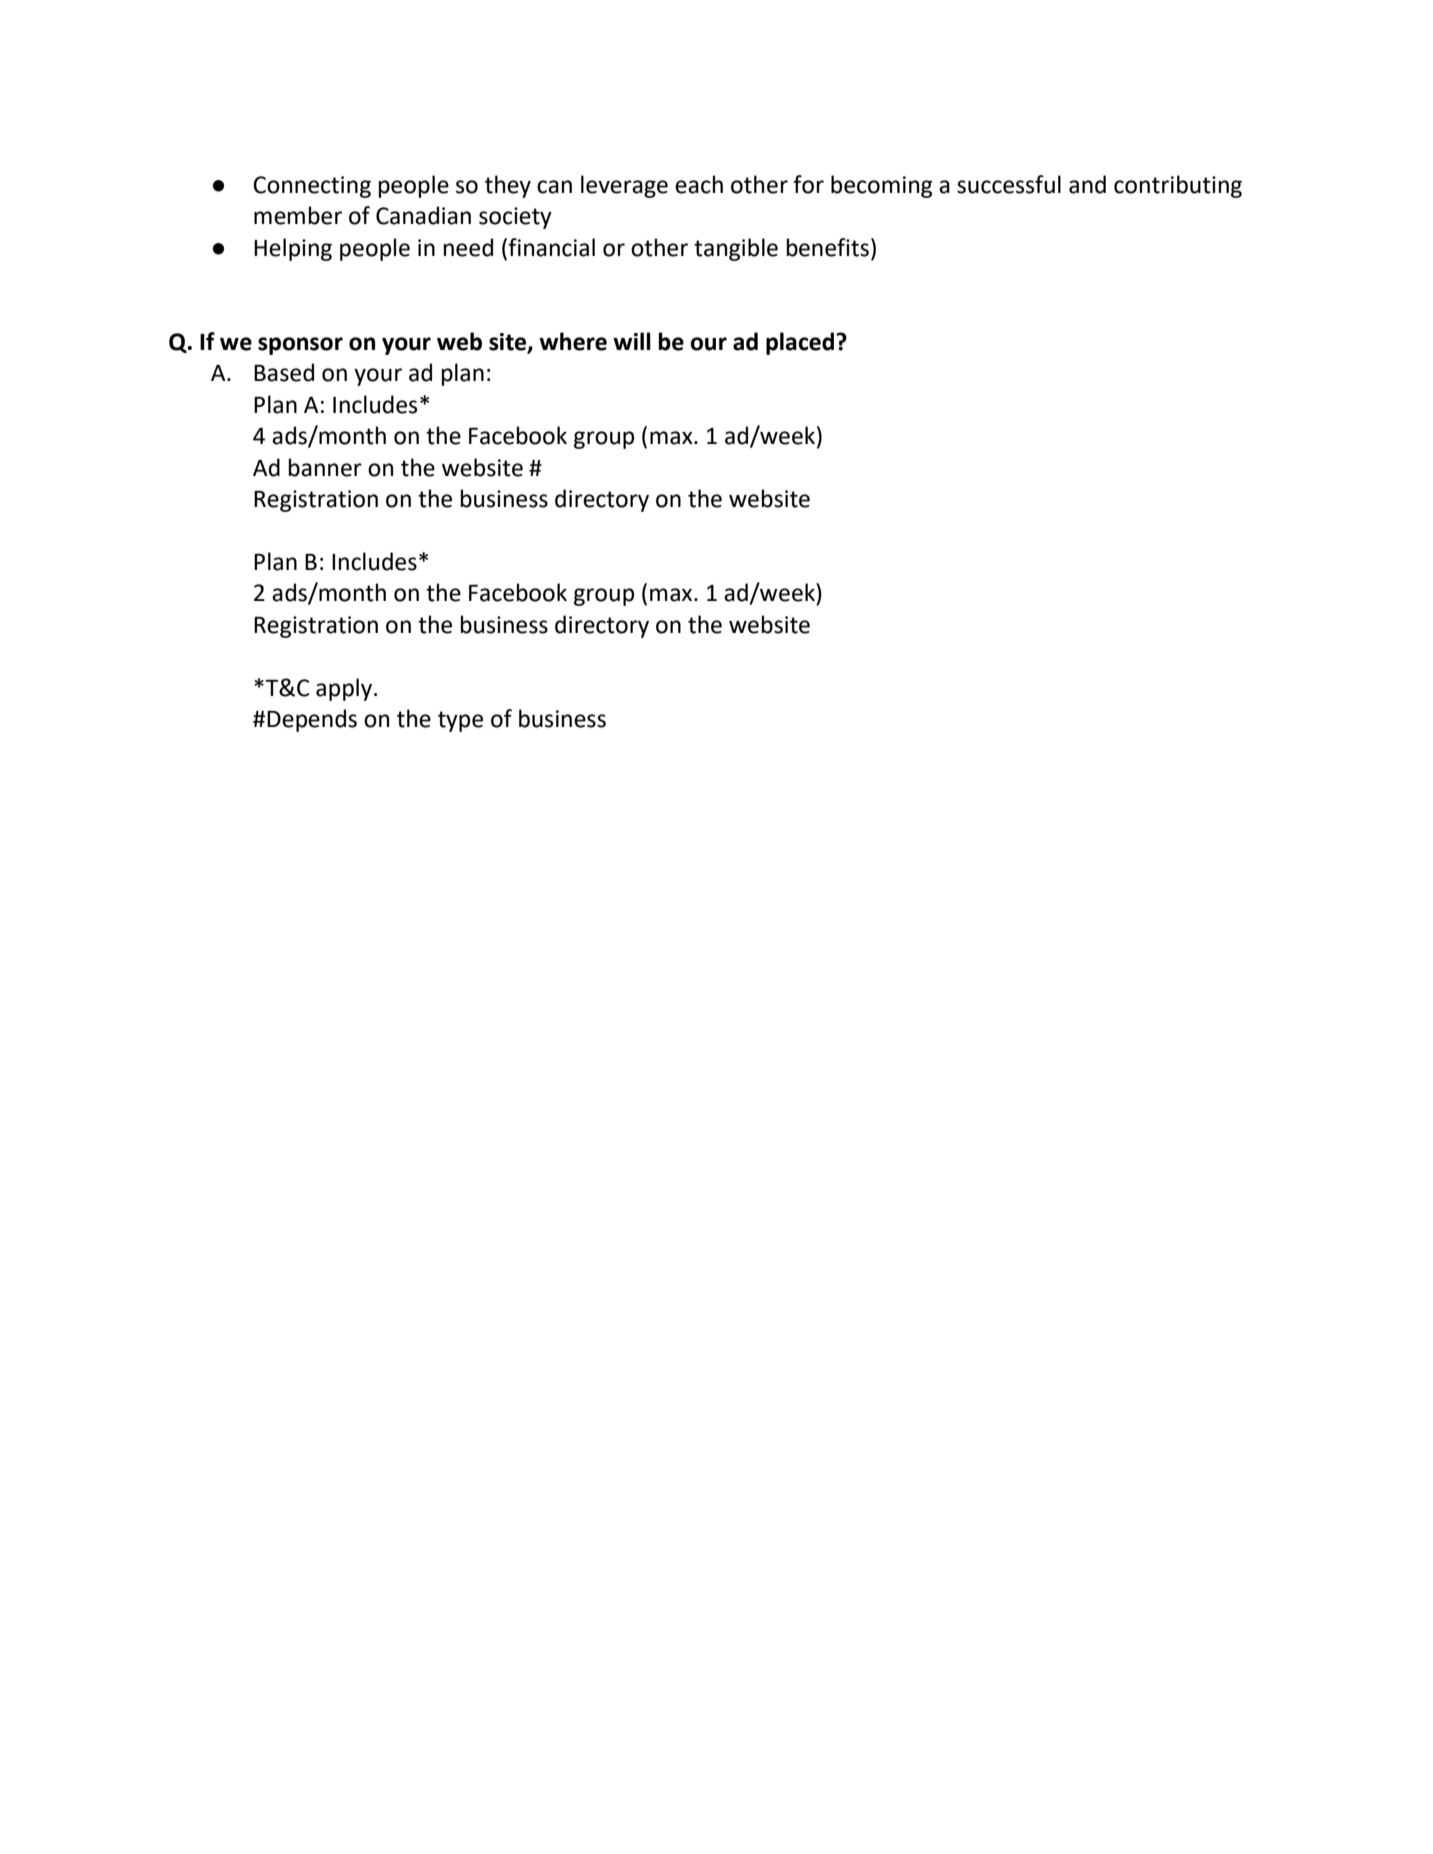 The height and width of the screenshot is (1854, 1433). What do you see at coordinates (460, 721) in the screenshot?
I see `type` at bounding box center [460, 721].
